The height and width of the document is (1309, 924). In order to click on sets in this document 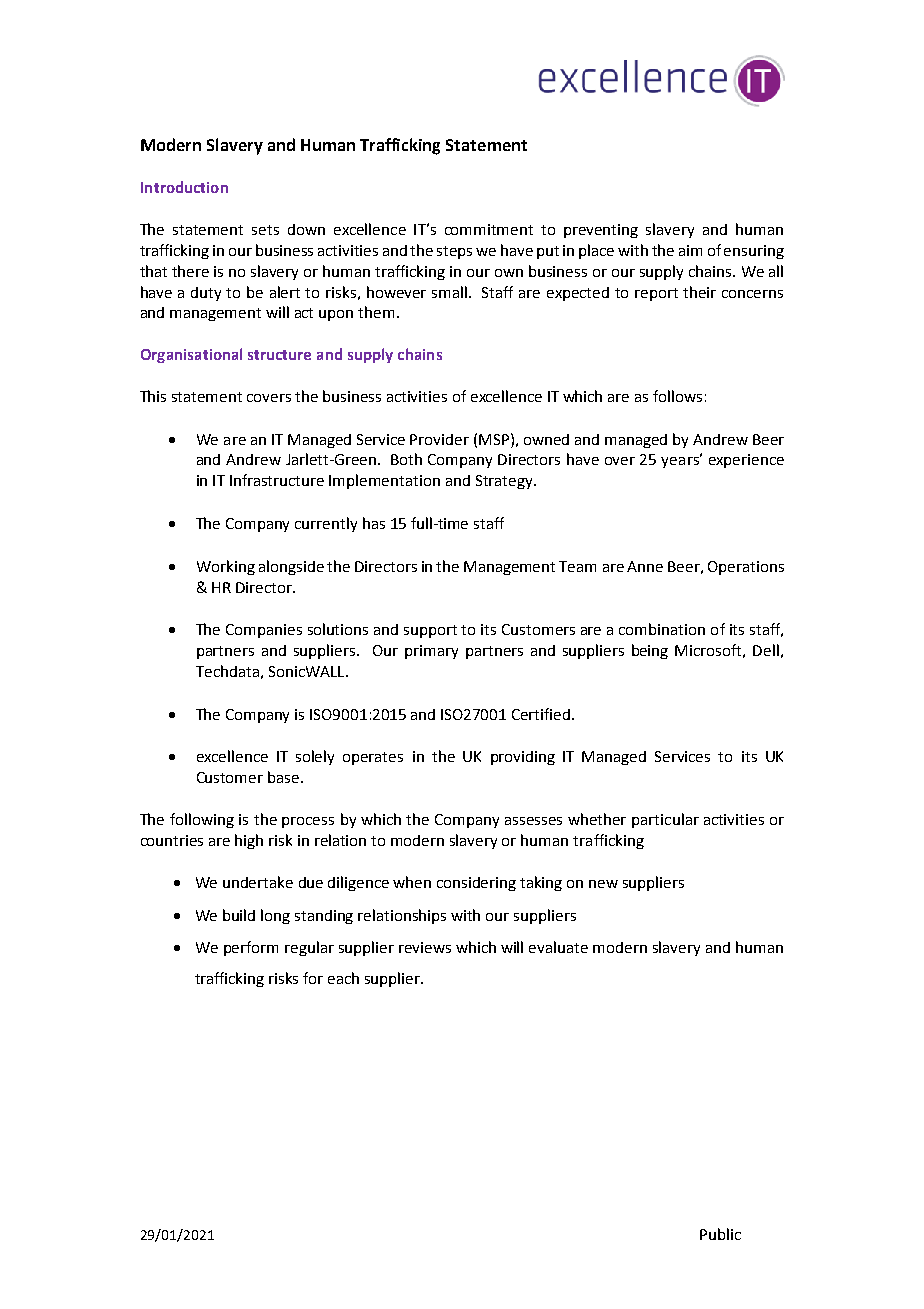, I will do `click(265, 230)`.
